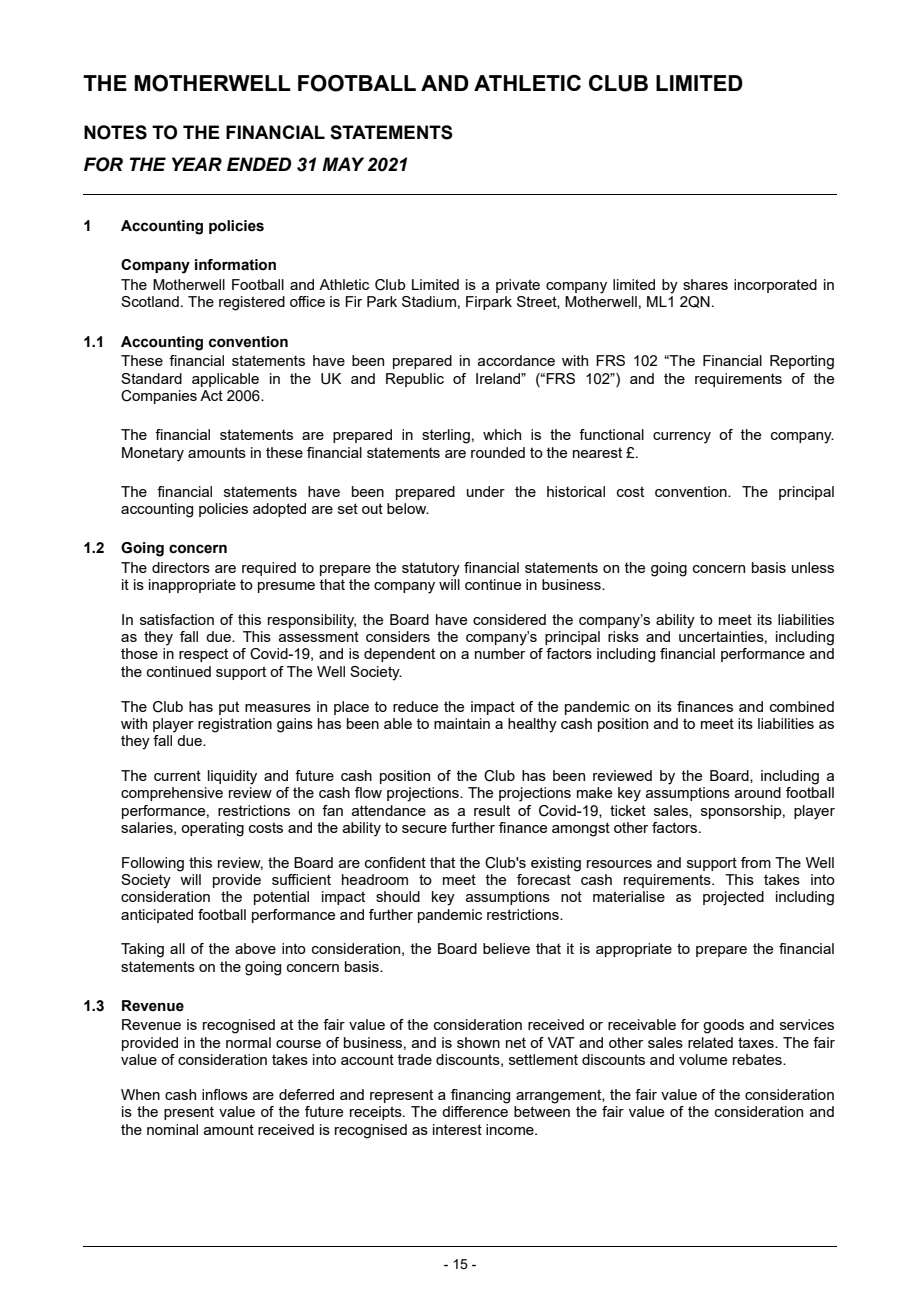 The height and width of the document is (1303, 924). I want to click on financing, so click(480, 1096).
